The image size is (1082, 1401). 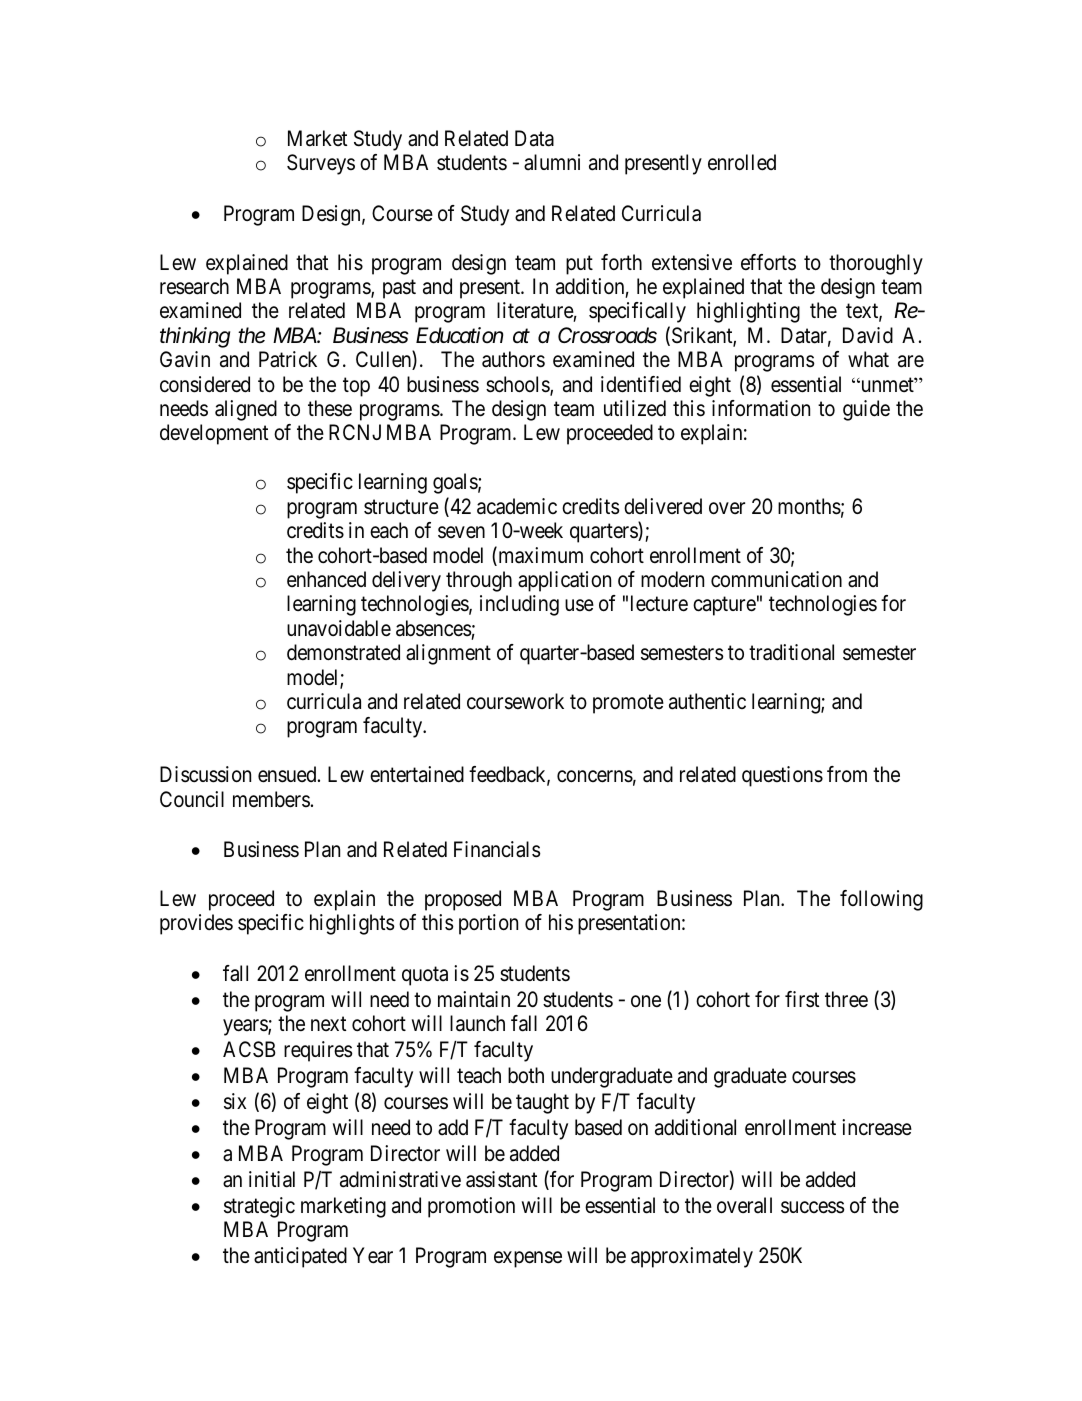 What do you see at coordinates (343, 652) in the screenshot?
I see `demonstrated` at bounding box center [343, 652].
